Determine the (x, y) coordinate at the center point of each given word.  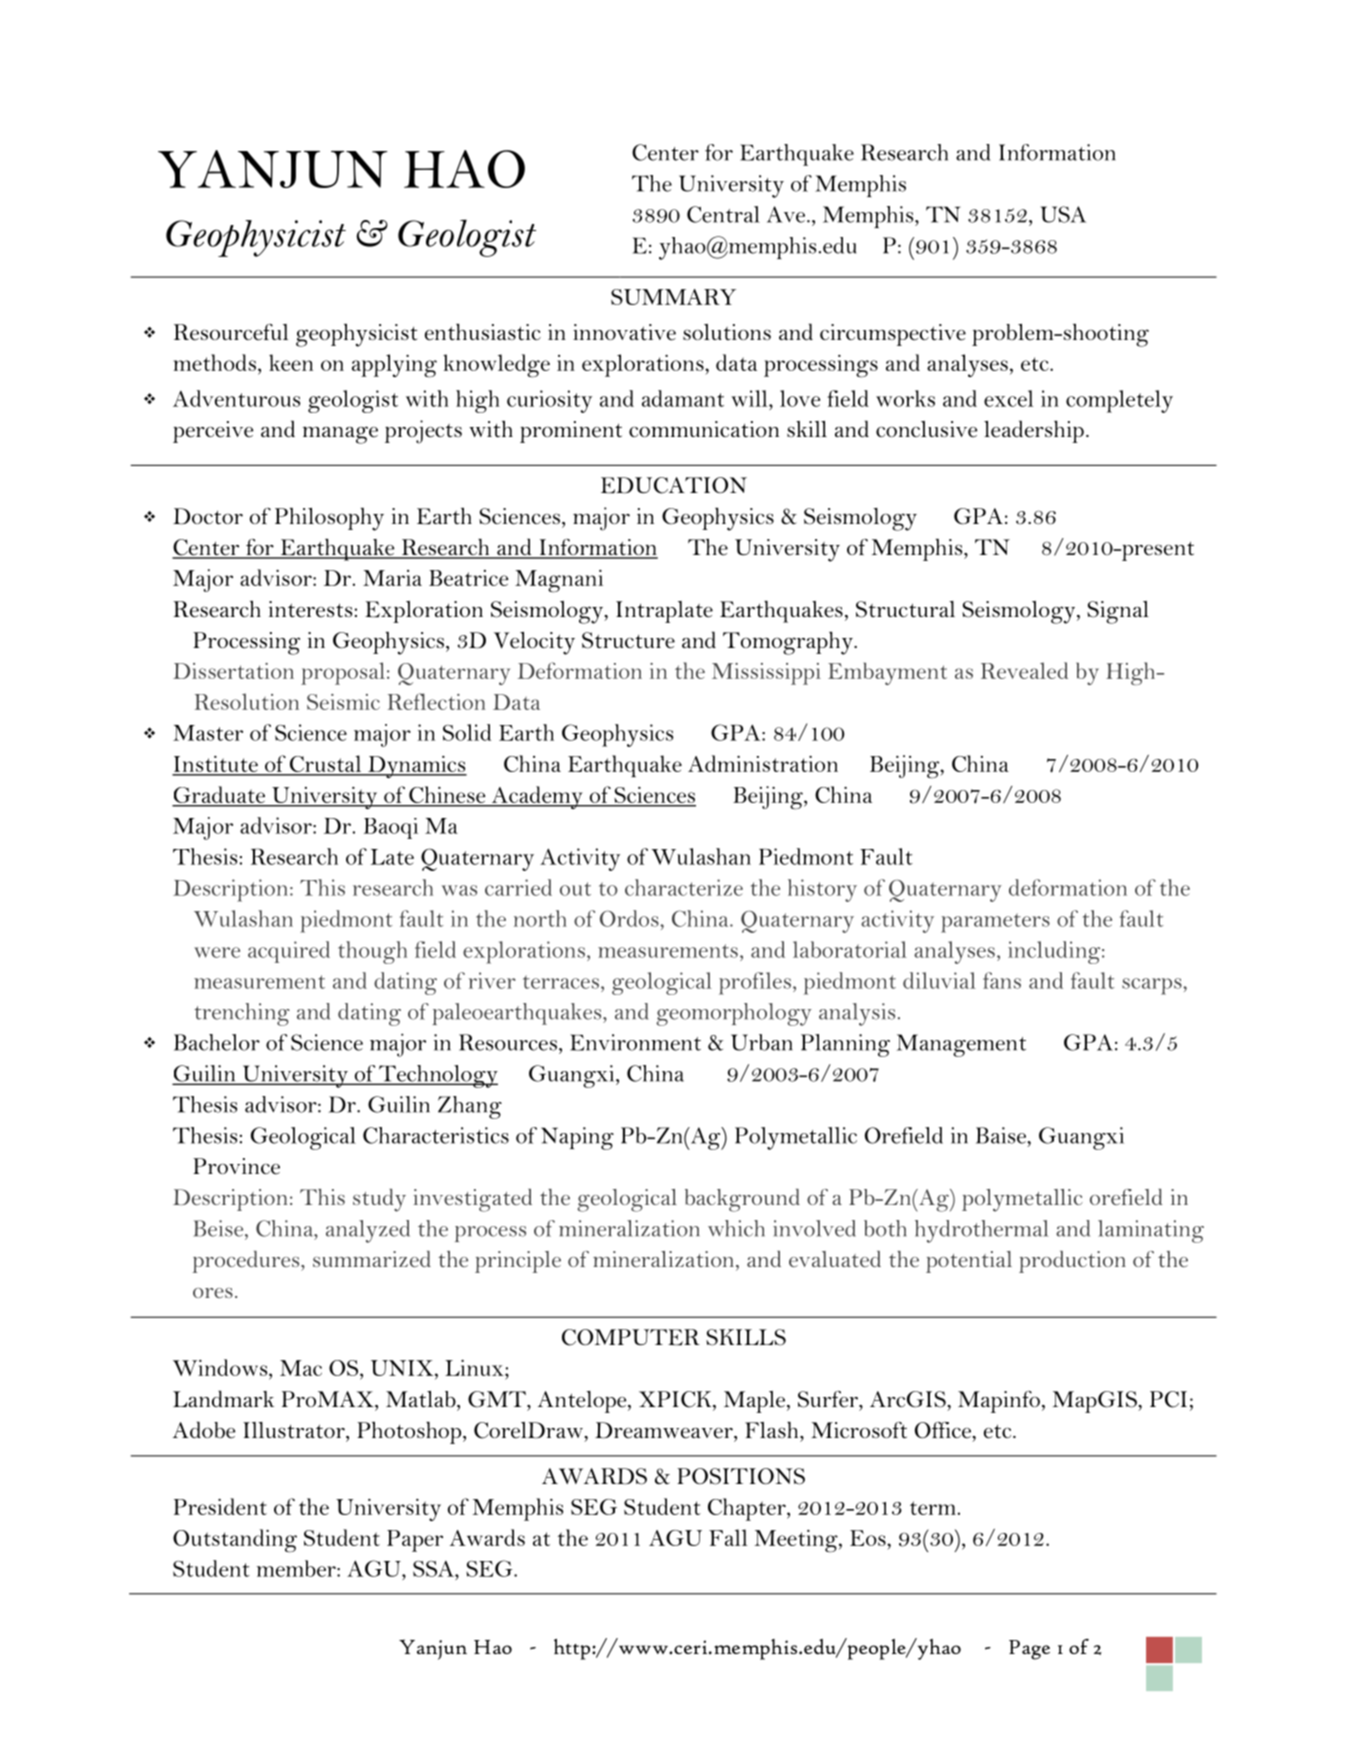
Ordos (630, 918)
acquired (289, 952)
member (297, 1568)
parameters (995, 923)
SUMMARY (673, 297)
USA (1063, 214)
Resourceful (231, 332)
